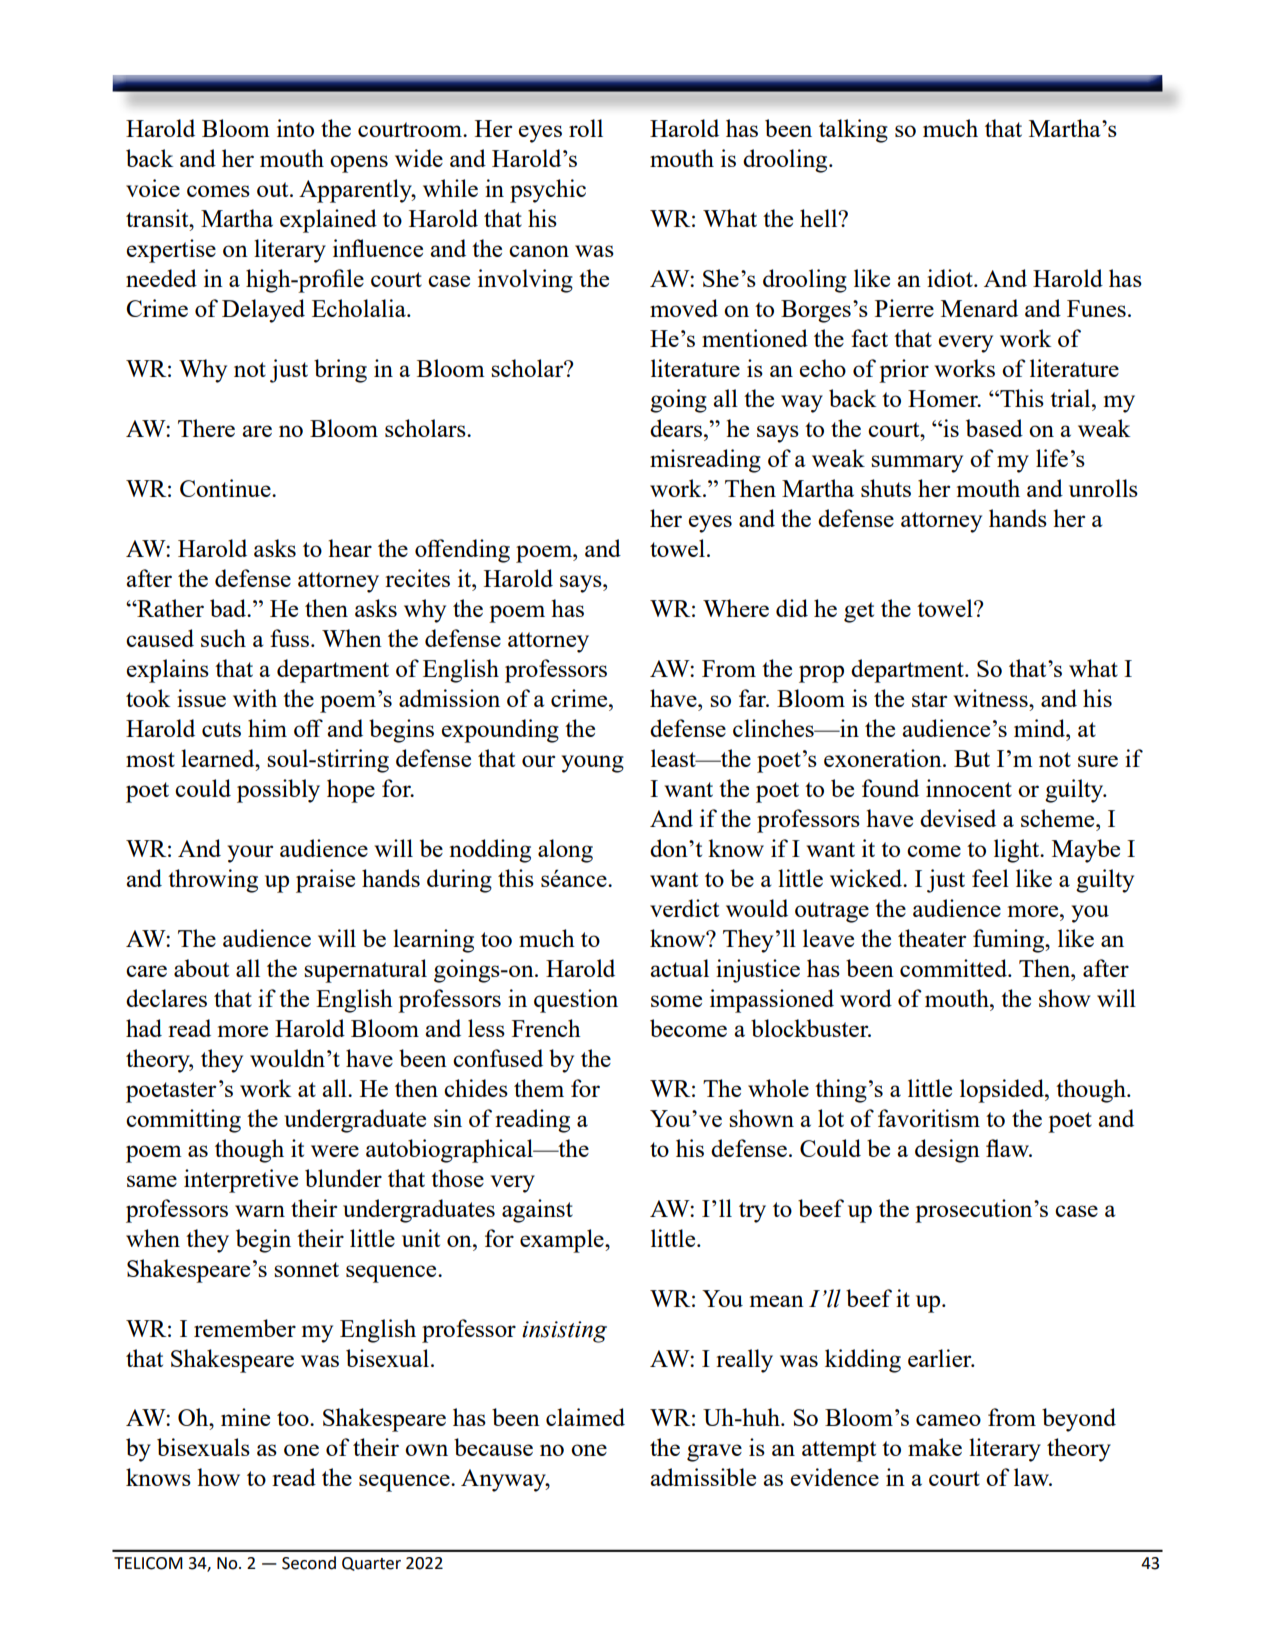 The width and height of the image is (1275, 1649). I want to click on design, so click(947, 1151).
